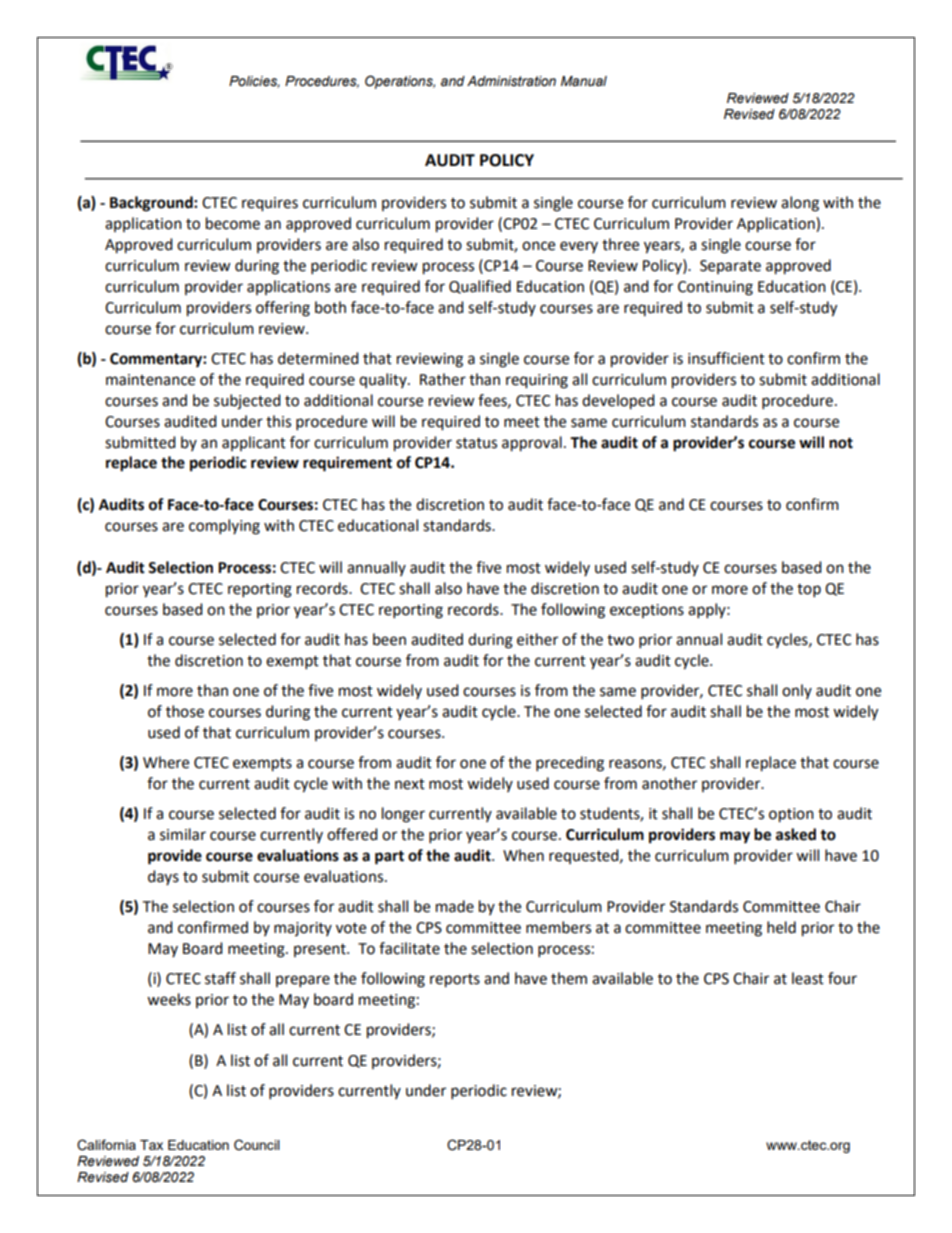 This screenshot has width=952, height=1233. I want to click on Rather, so click(443, 379).
